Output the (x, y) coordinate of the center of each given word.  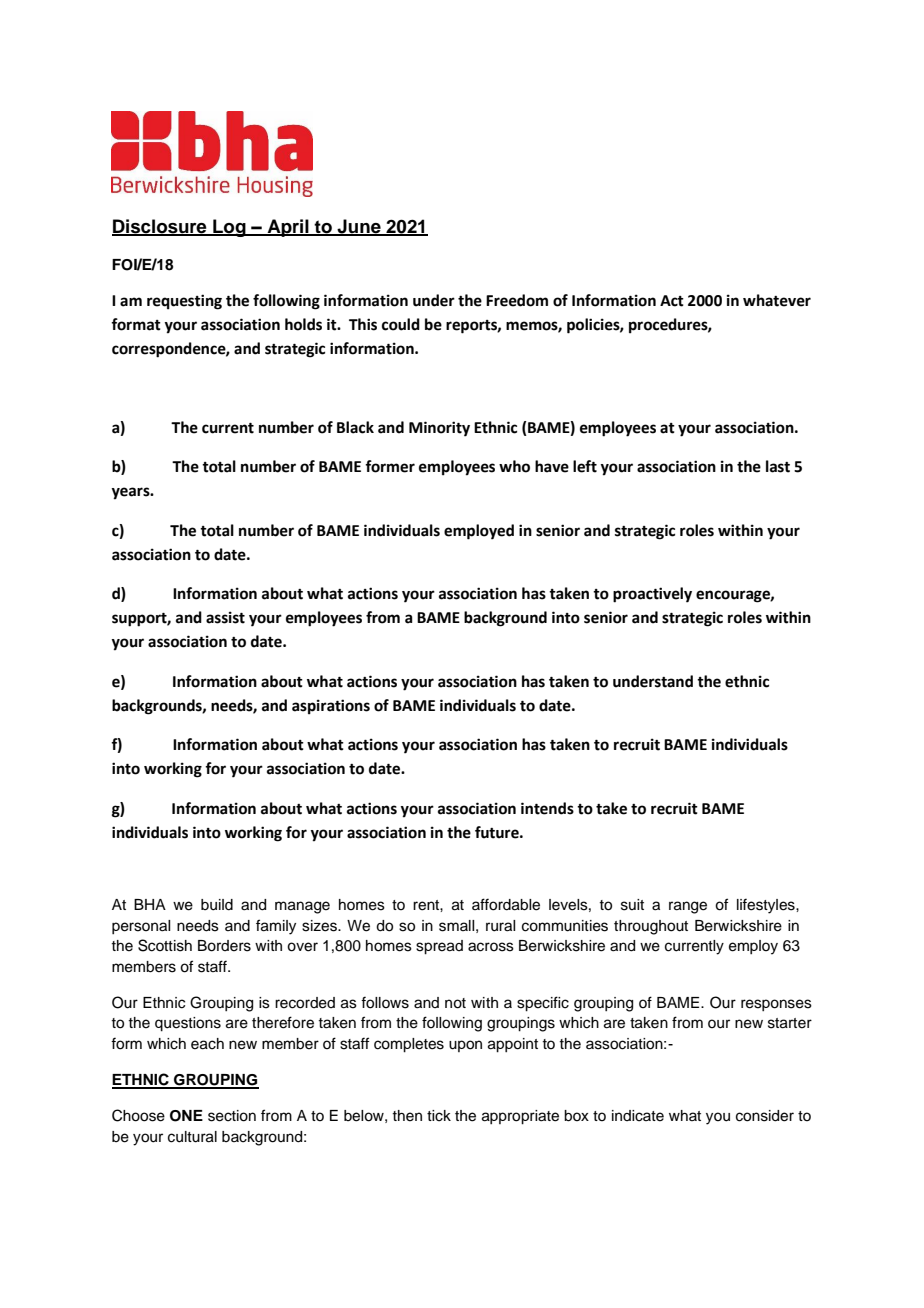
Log (229, 228)
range (688, 907)
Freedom (517, 300)
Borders (224, 946)
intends (547, 808)
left (585, 466)
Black (355, 427)
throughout (651, 927)
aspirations (331, 707)
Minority (439, 429)
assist (225, 617)
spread (439, 947)
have (552, 466)
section (232, 1116)
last (778, 466)
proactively (652, 595)
